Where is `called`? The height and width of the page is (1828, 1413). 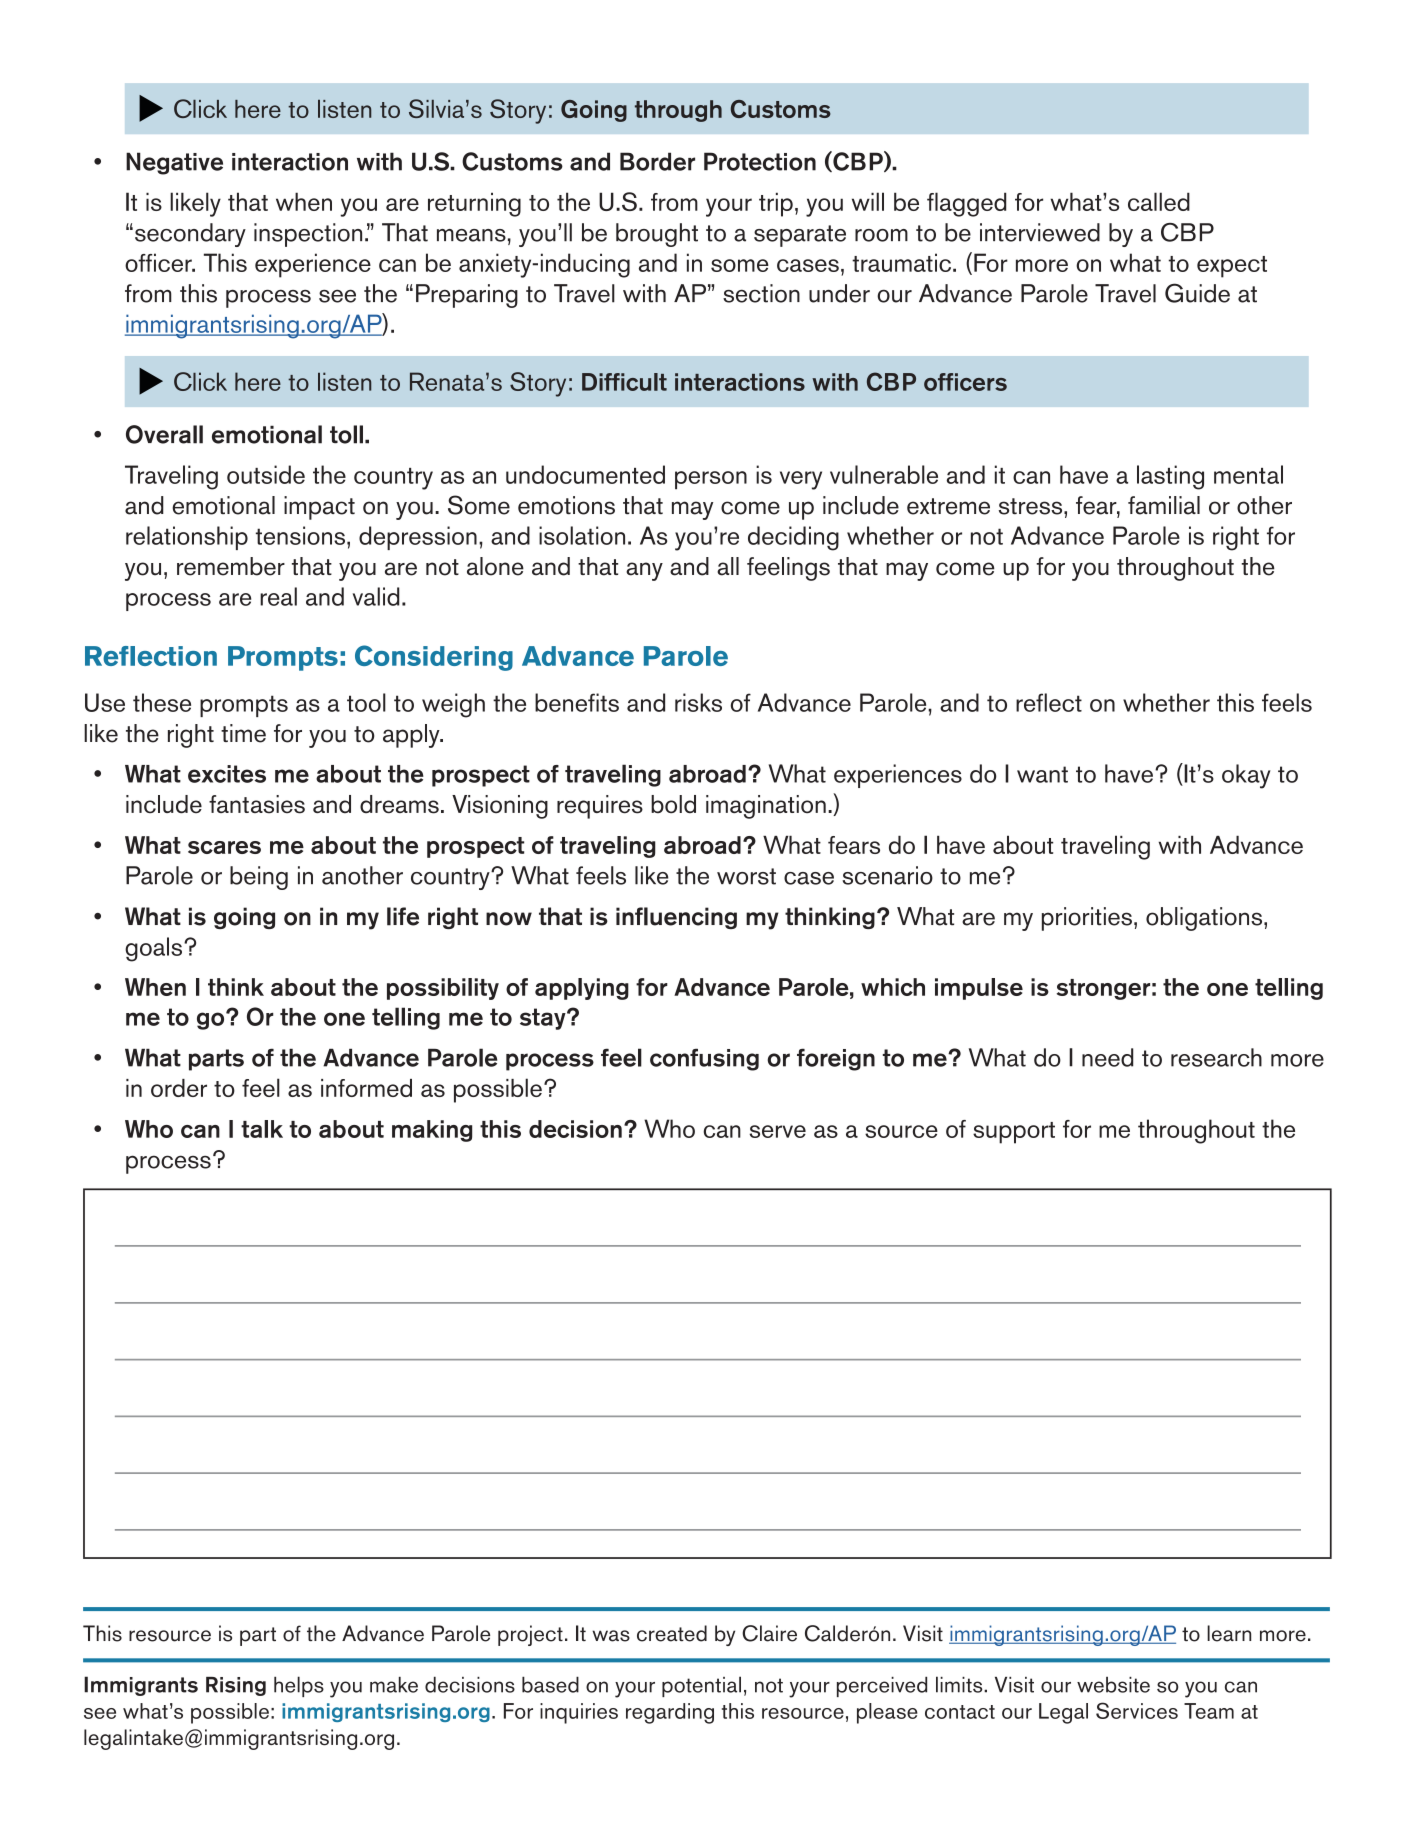
called is located at coordinates (1159, 201).
